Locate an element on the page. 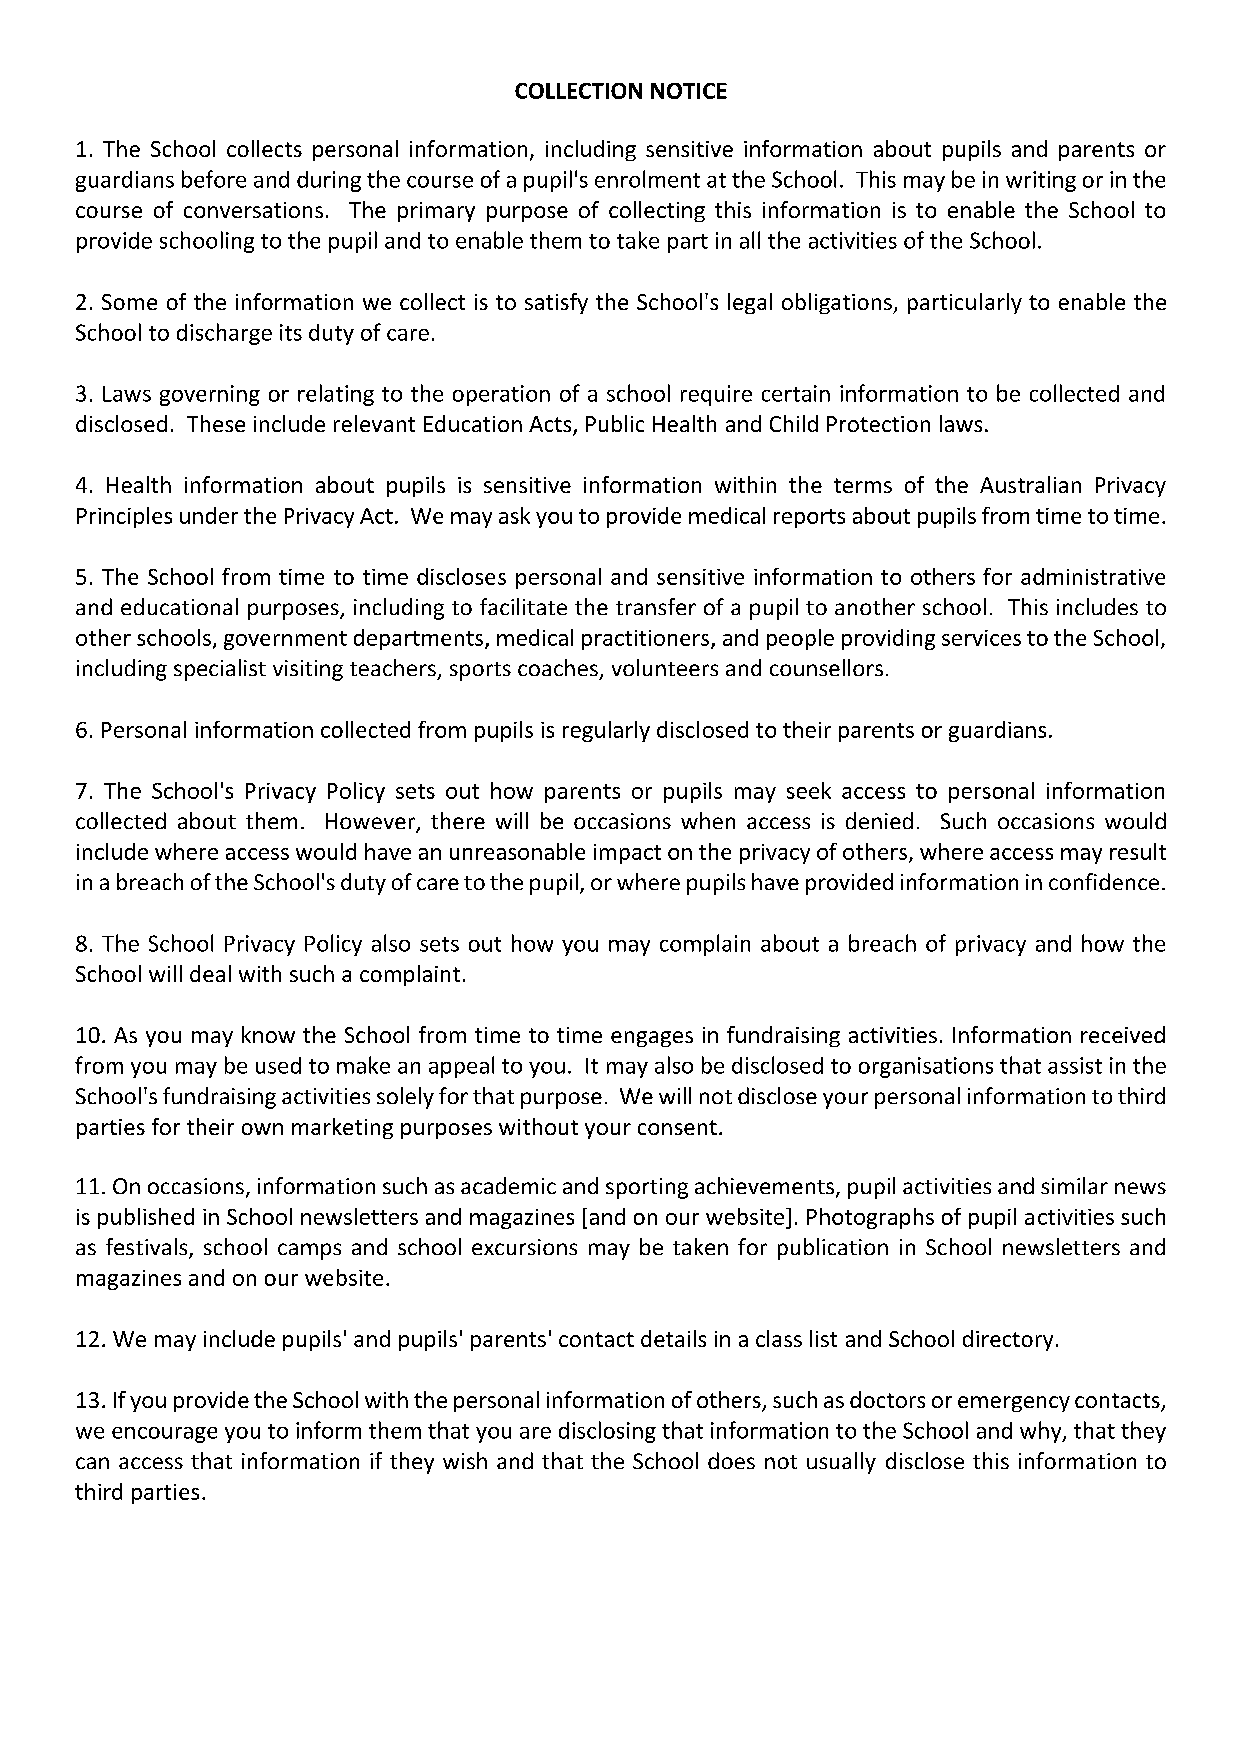 Image resolution: width=1242 pixels, height=1756 pixels. denied is located at coordinates (879, 820).
